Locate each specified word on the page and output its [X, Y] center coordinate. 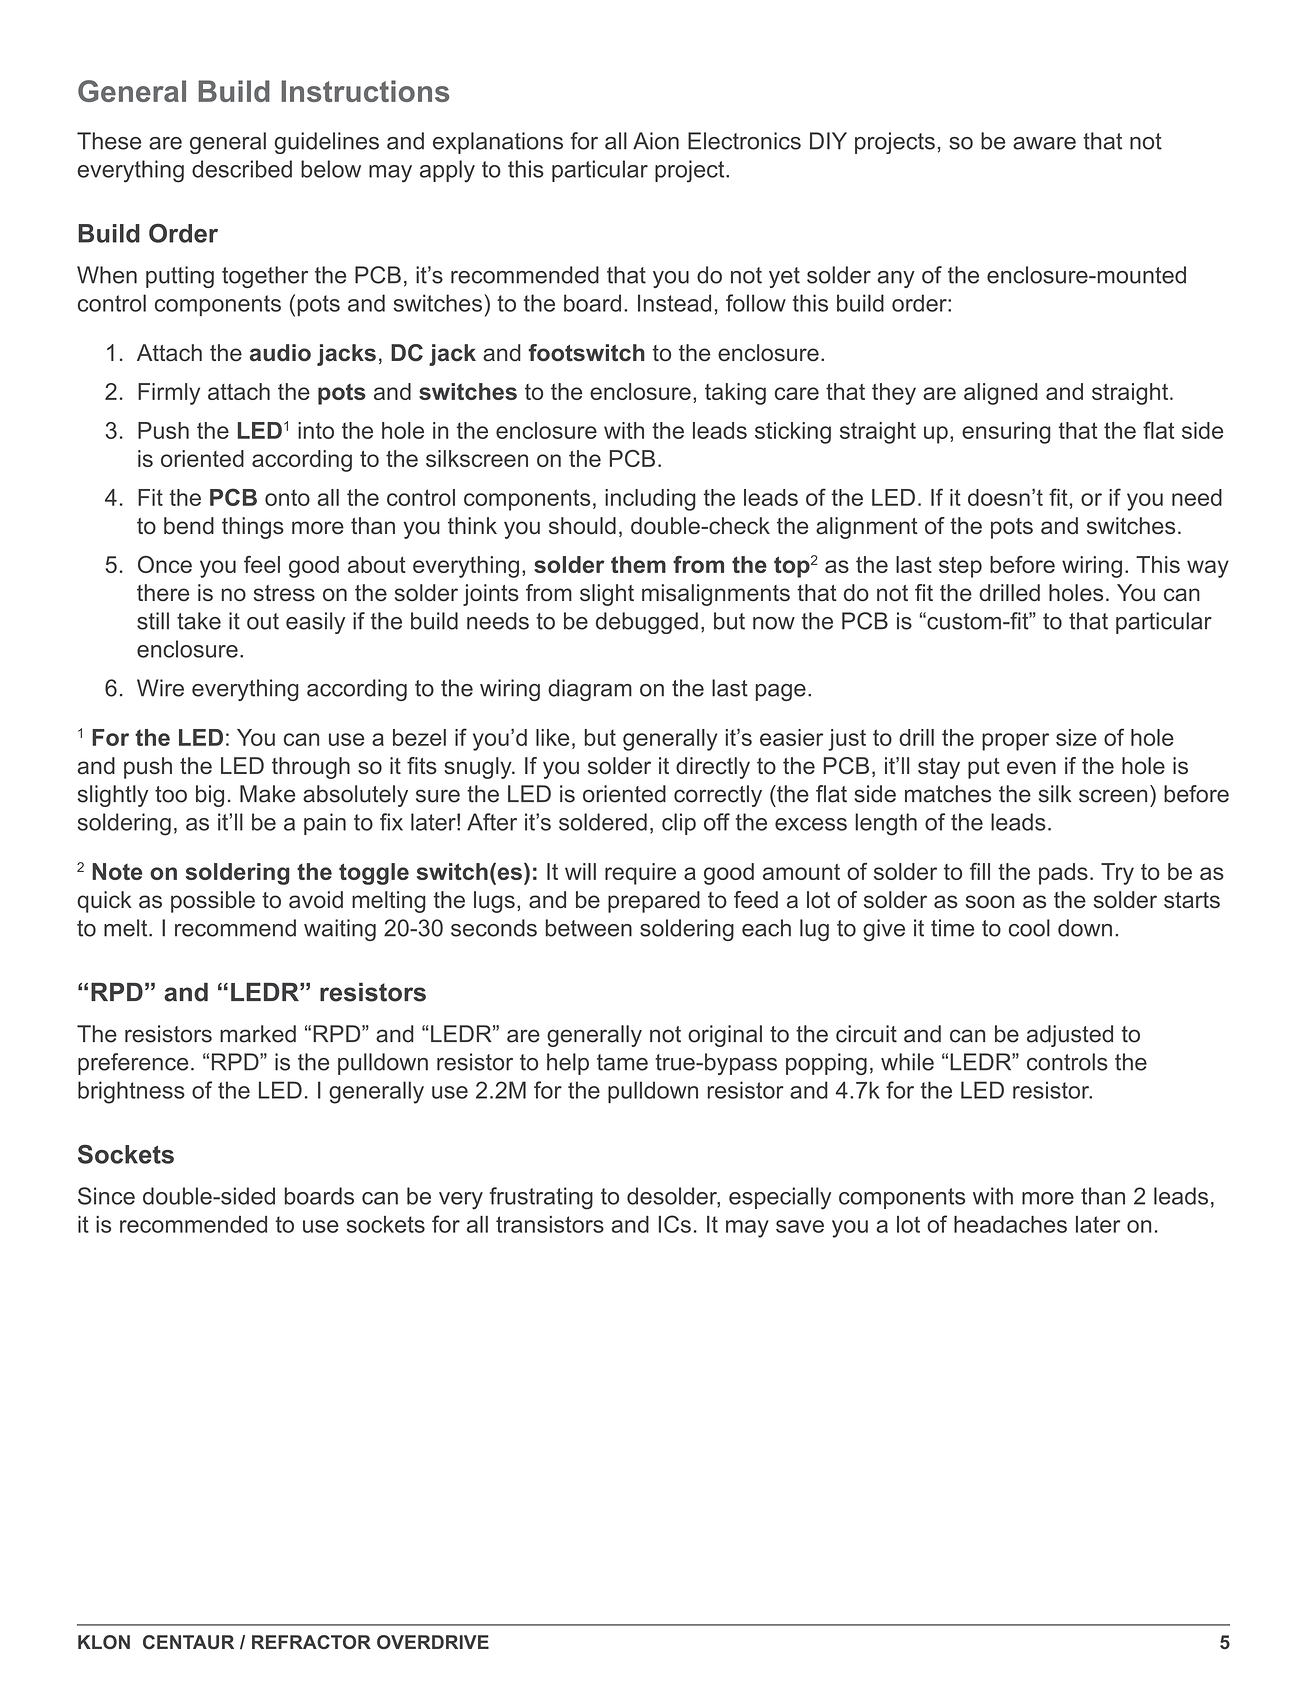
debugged [647, 623]
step [960, 567]
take [199, 621]
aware [1044, 143]
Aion [656, 141]
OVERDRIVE [433, 1642]
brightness [131, 1092]
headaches [1010, 1224]
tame [622, 1062]
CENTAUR [188, 1642]
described [242, 169]
